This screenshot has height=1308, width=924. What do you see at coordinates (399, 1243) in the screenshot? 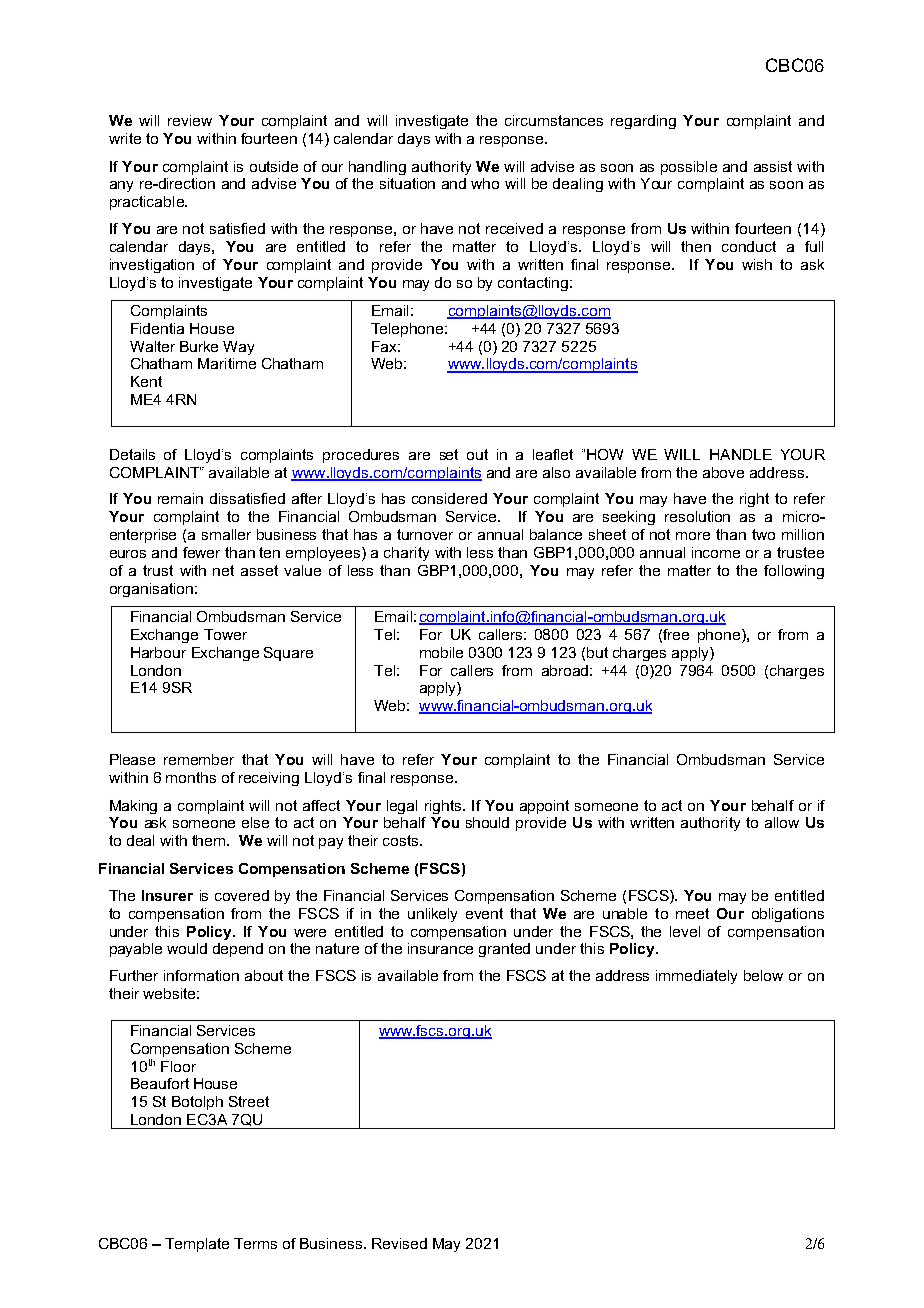
I see `Revised` at bounding box center [399, 1243].
